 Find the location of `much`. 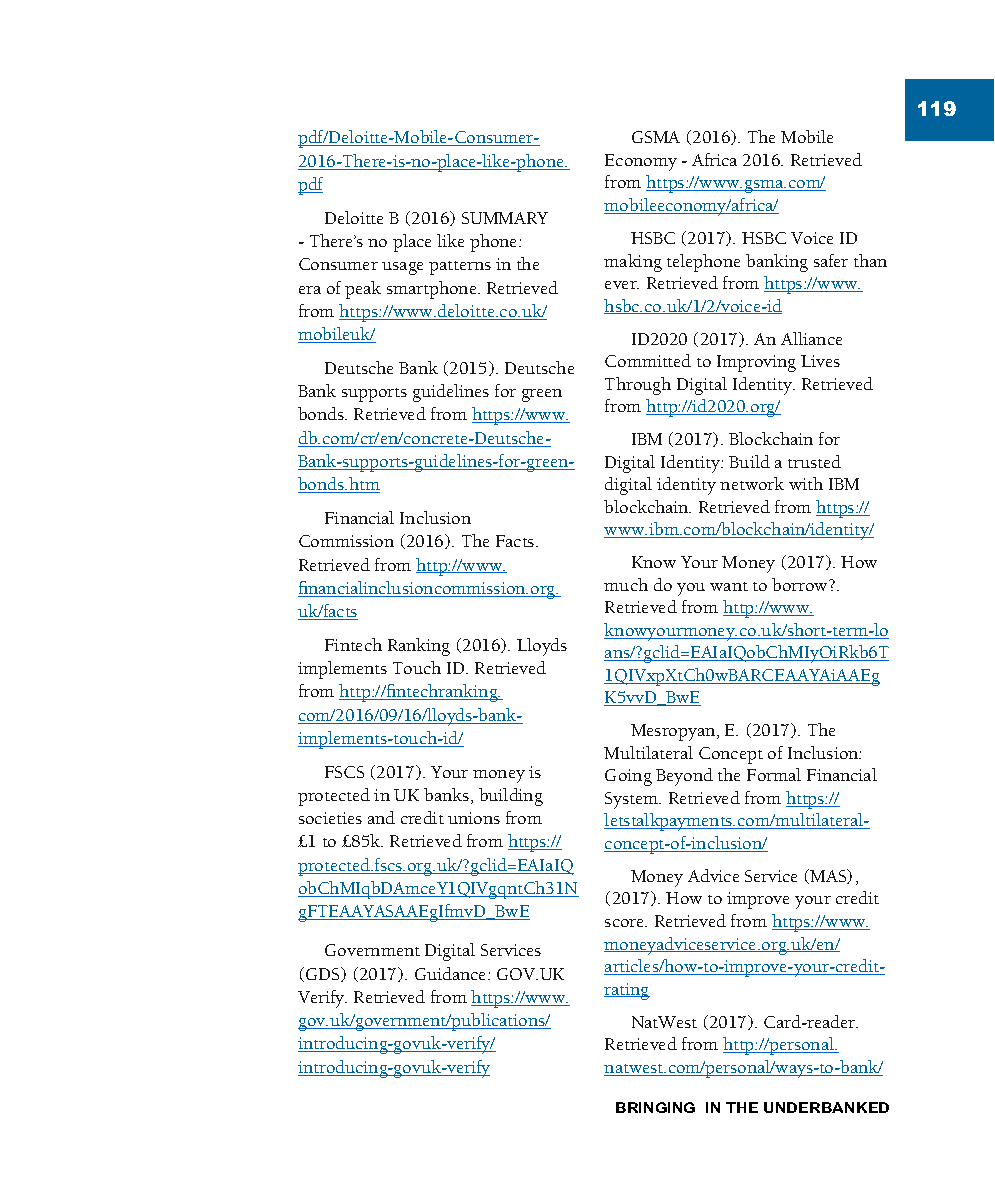

much is located at coordinates (626, 584).
